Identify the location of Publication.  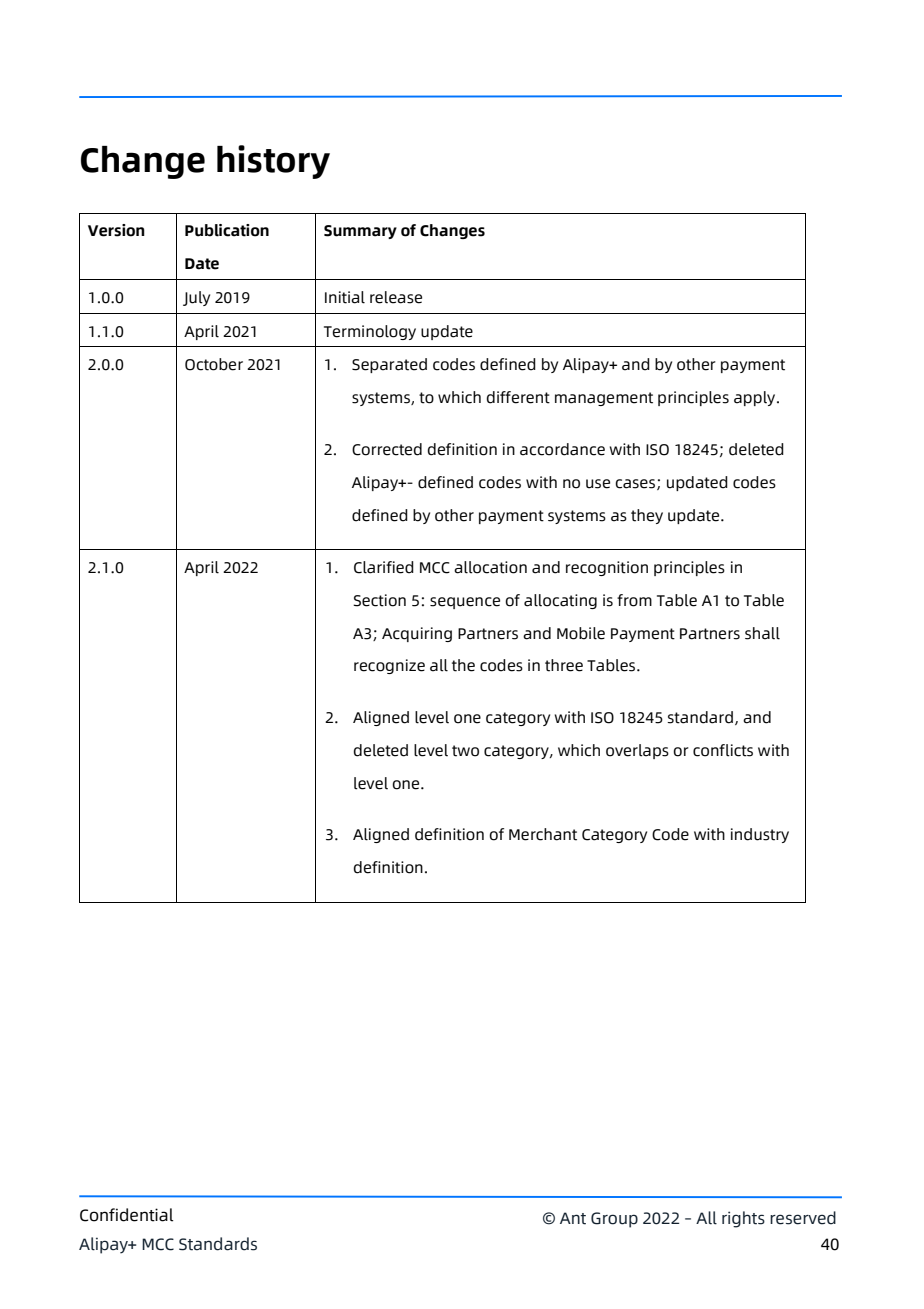
(227, 230).
